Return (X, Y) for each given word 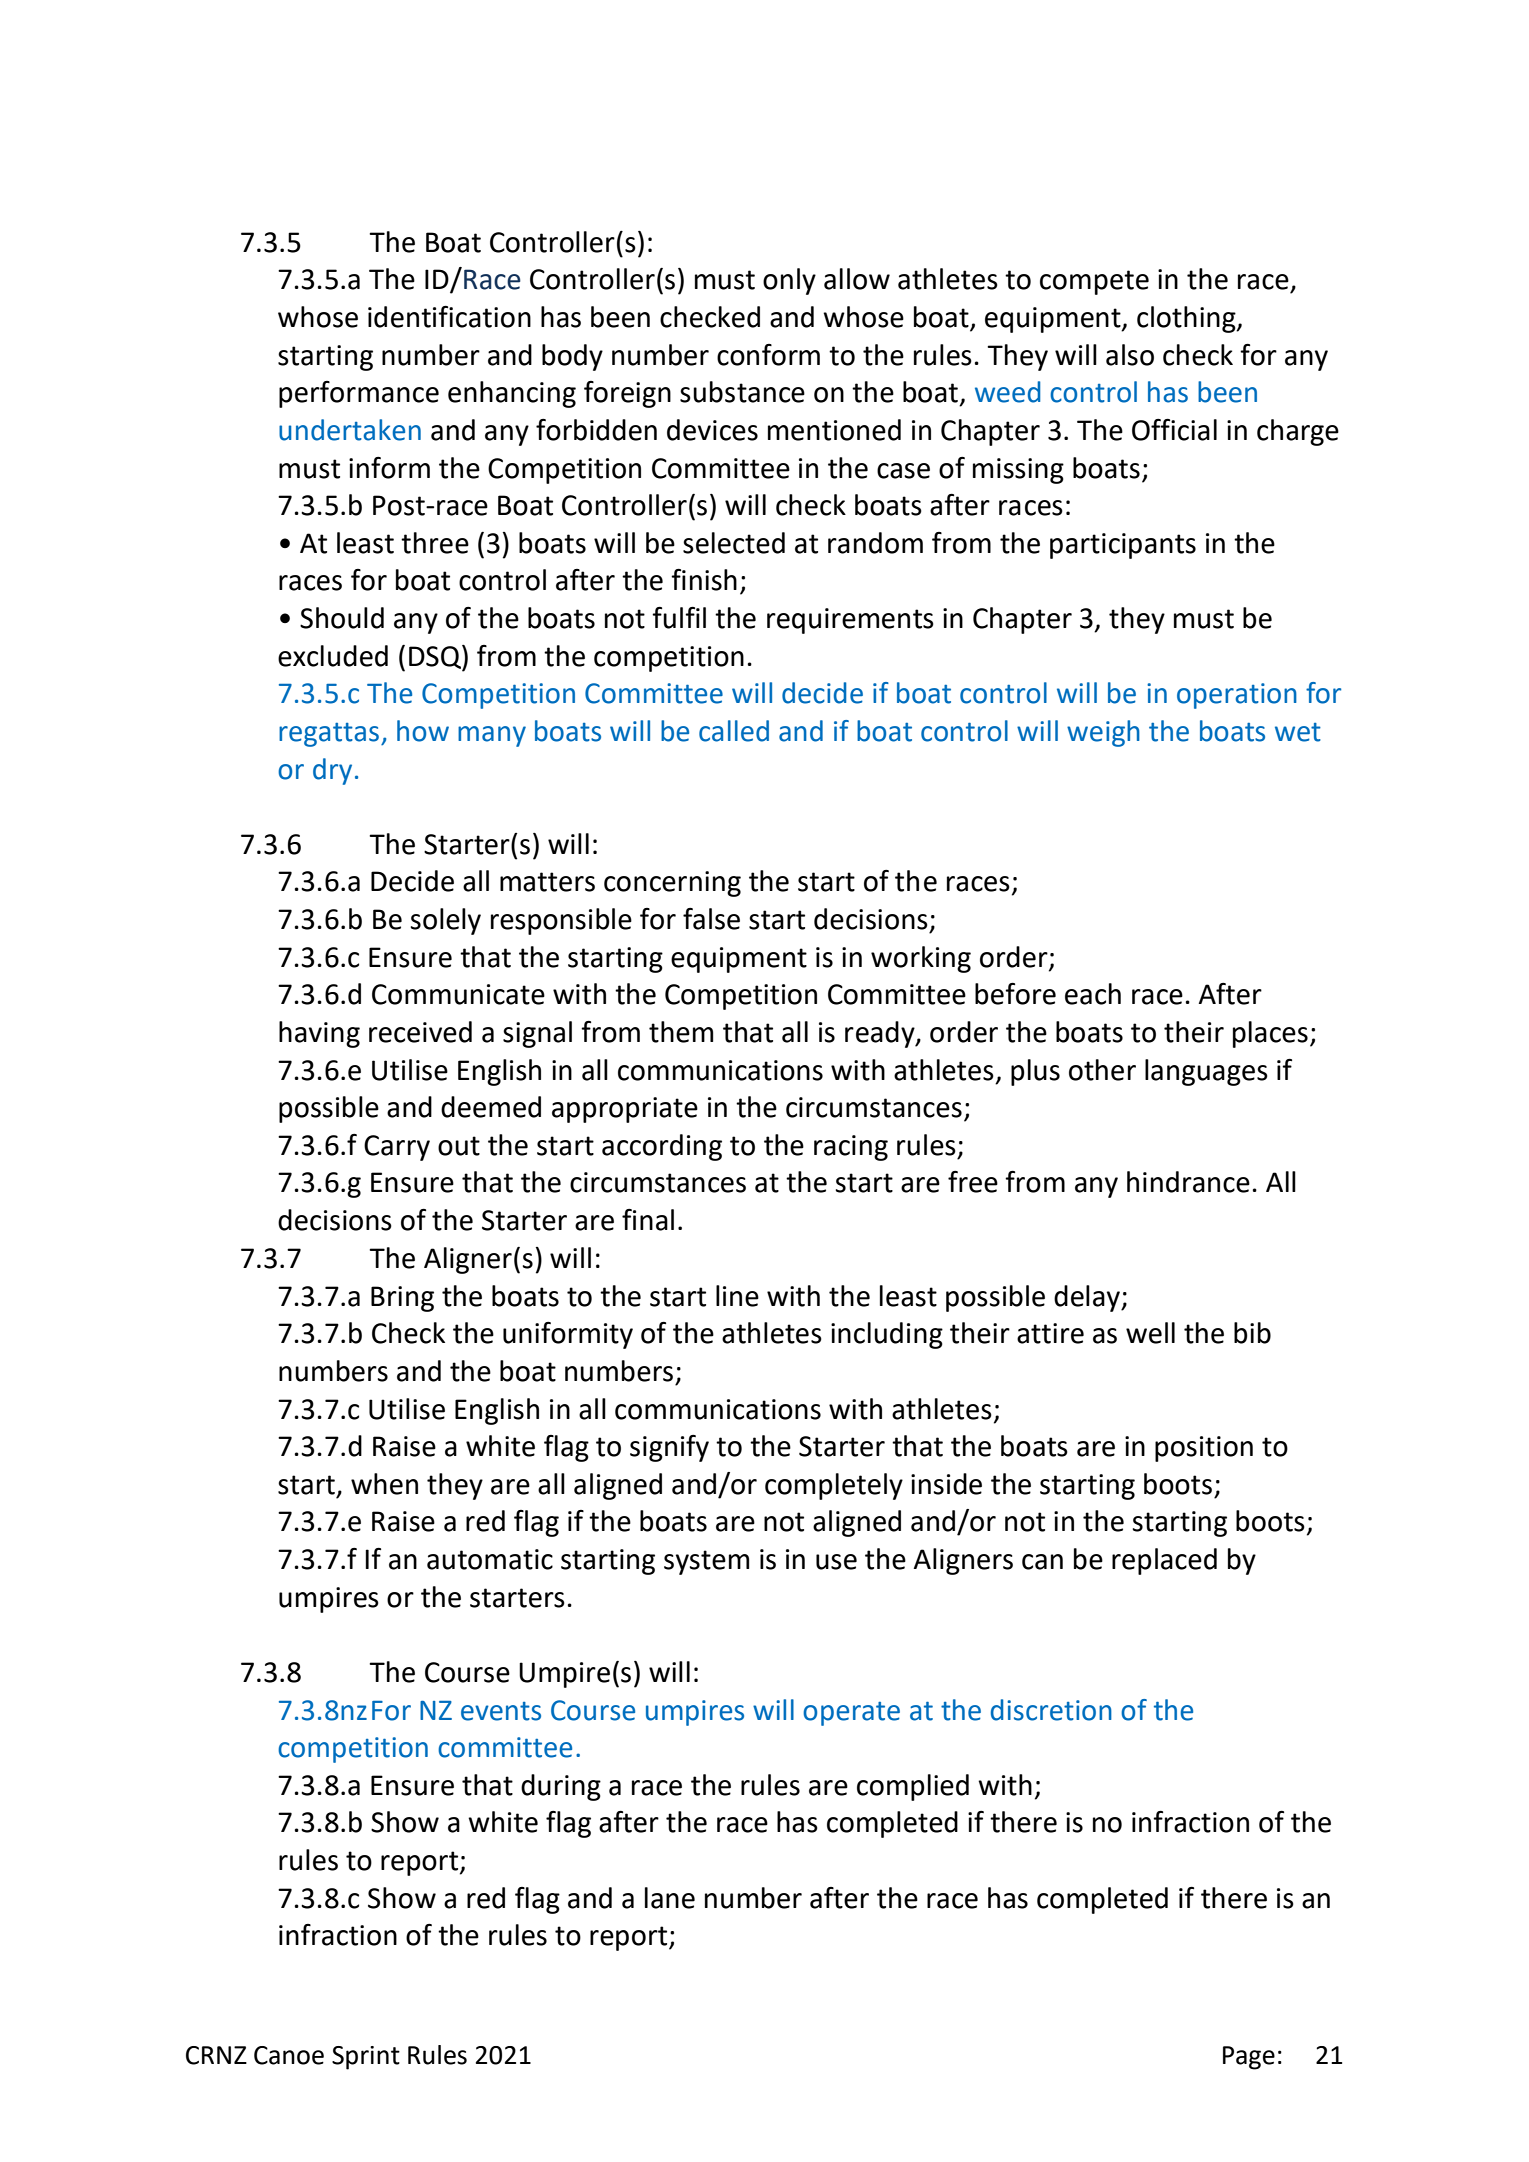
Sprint (366, 2058)
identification (449, 317)
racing (851, 1148)
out (459, 1146)
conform (768, 355)
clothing (1187, 319)
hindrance (1188, 1182)
